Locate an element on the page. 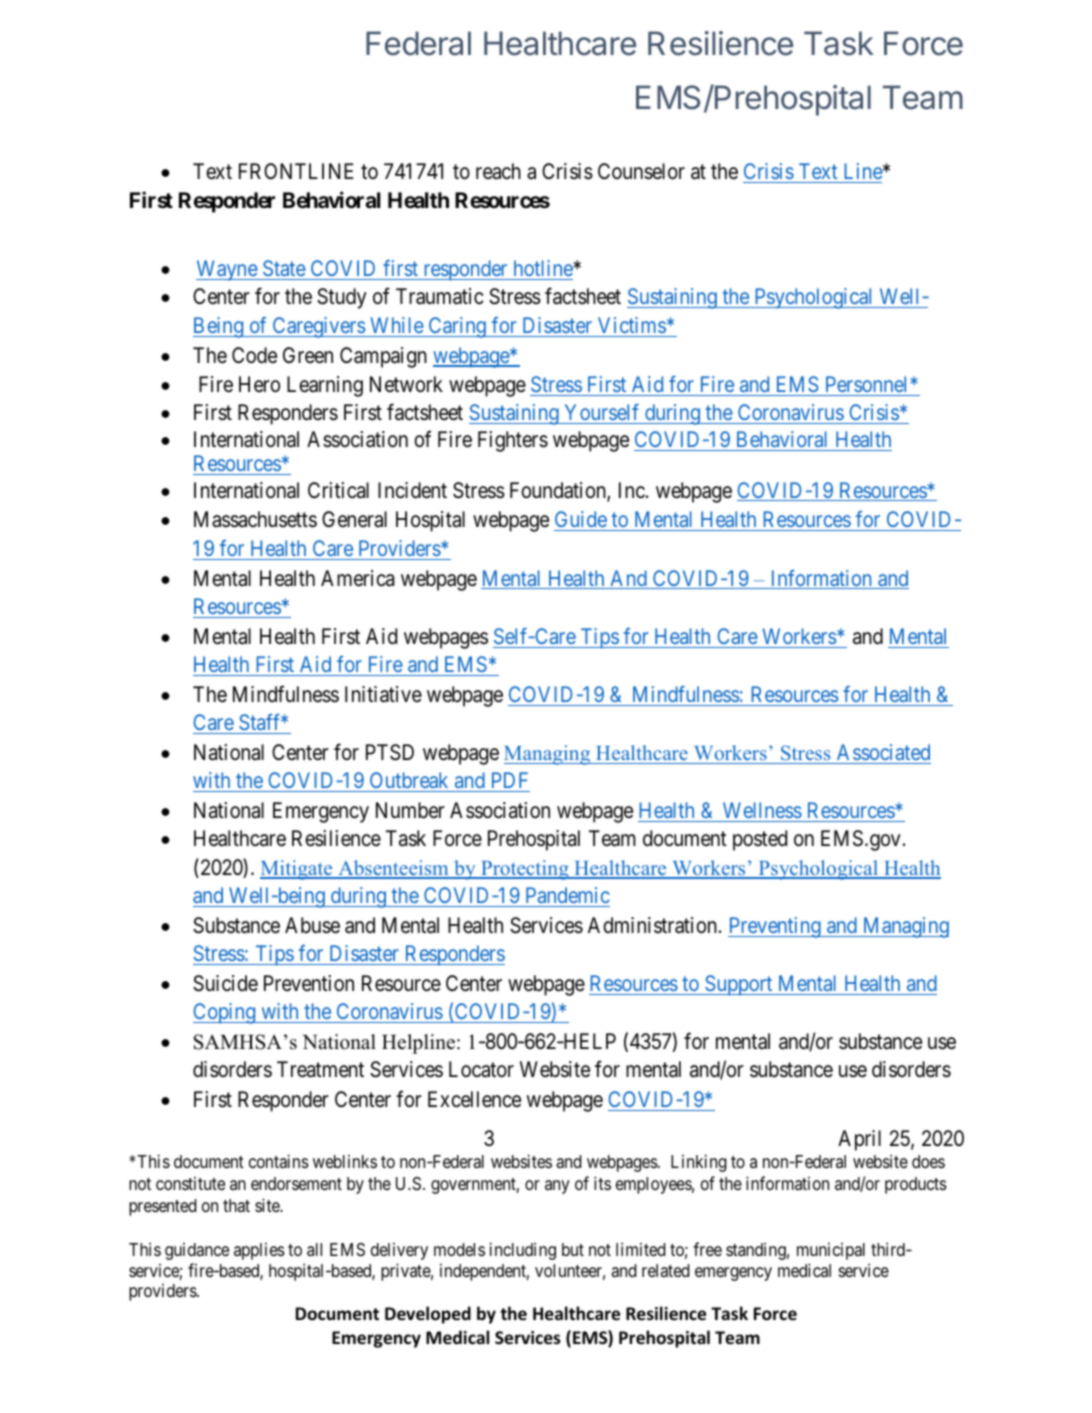 The height and width of the document is (1413, 1092). Locator is located at coordinates (481, 1069).
